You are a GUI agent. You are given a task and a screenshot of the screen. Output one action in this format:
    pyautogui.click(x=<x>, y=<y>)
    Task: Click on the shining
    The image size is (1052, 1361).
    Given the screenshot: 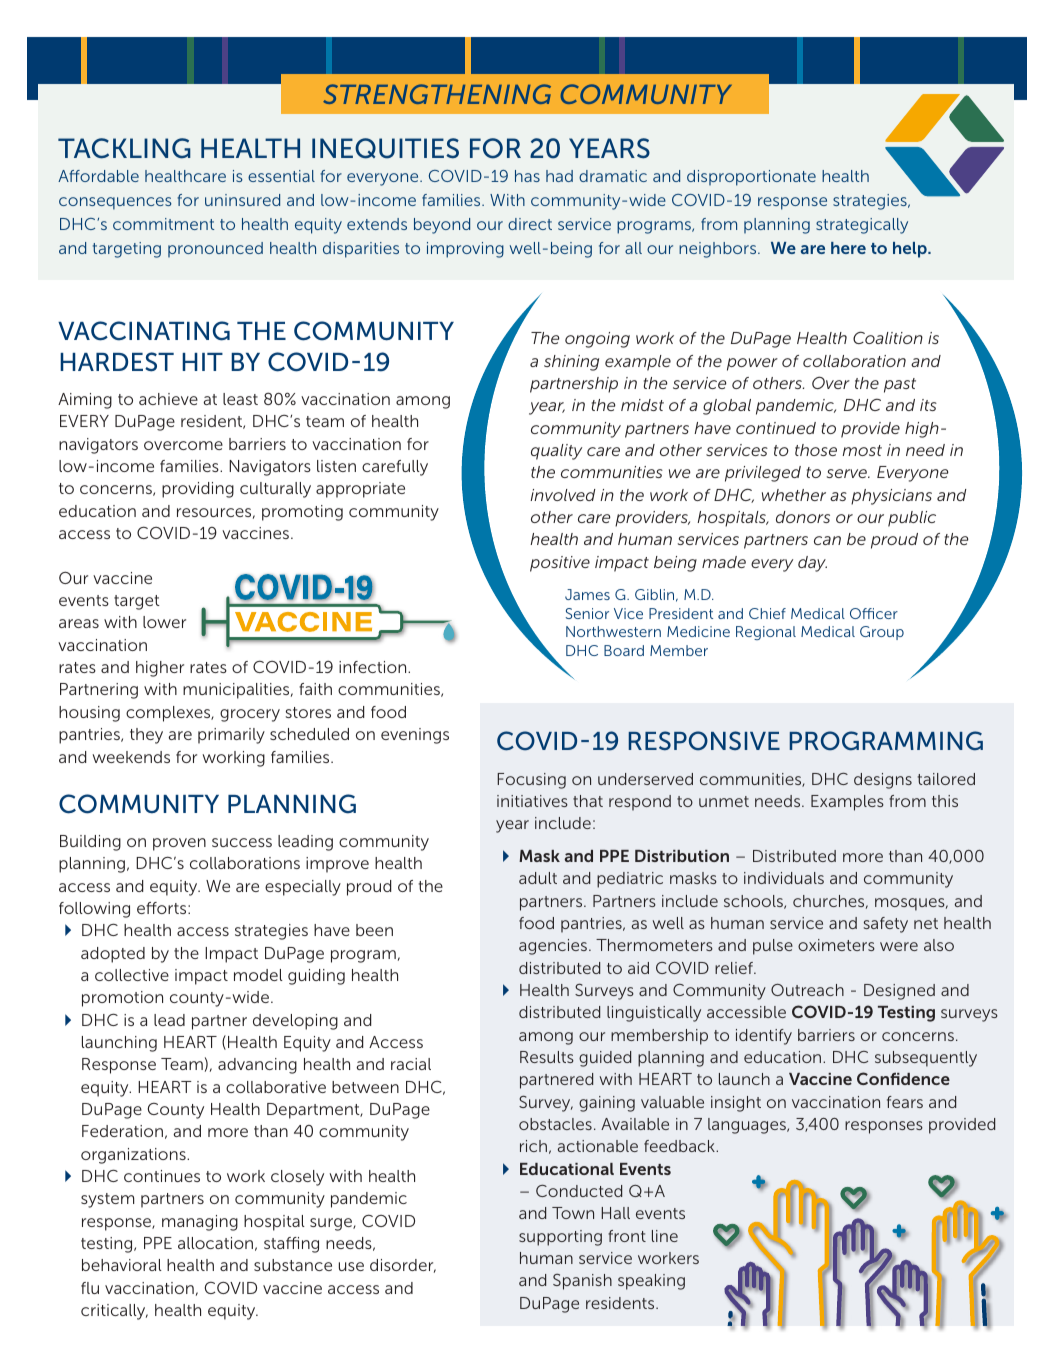 What is the action you would take?
    pyautogui.click(x=571, y=363)
